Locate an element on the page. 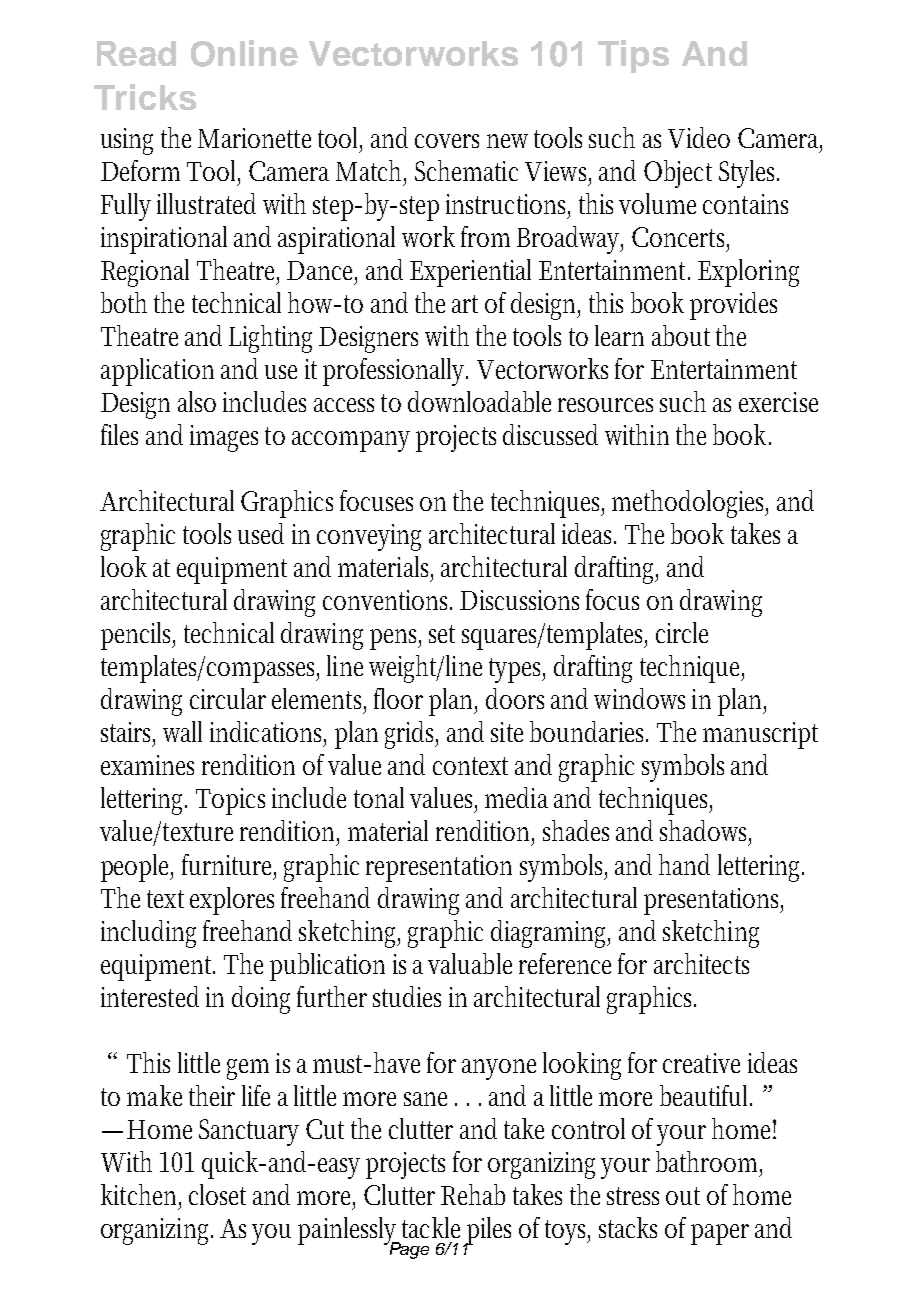 The width and height of the image is (924, 1311). tackle is located at coordinates (431, 1227).
